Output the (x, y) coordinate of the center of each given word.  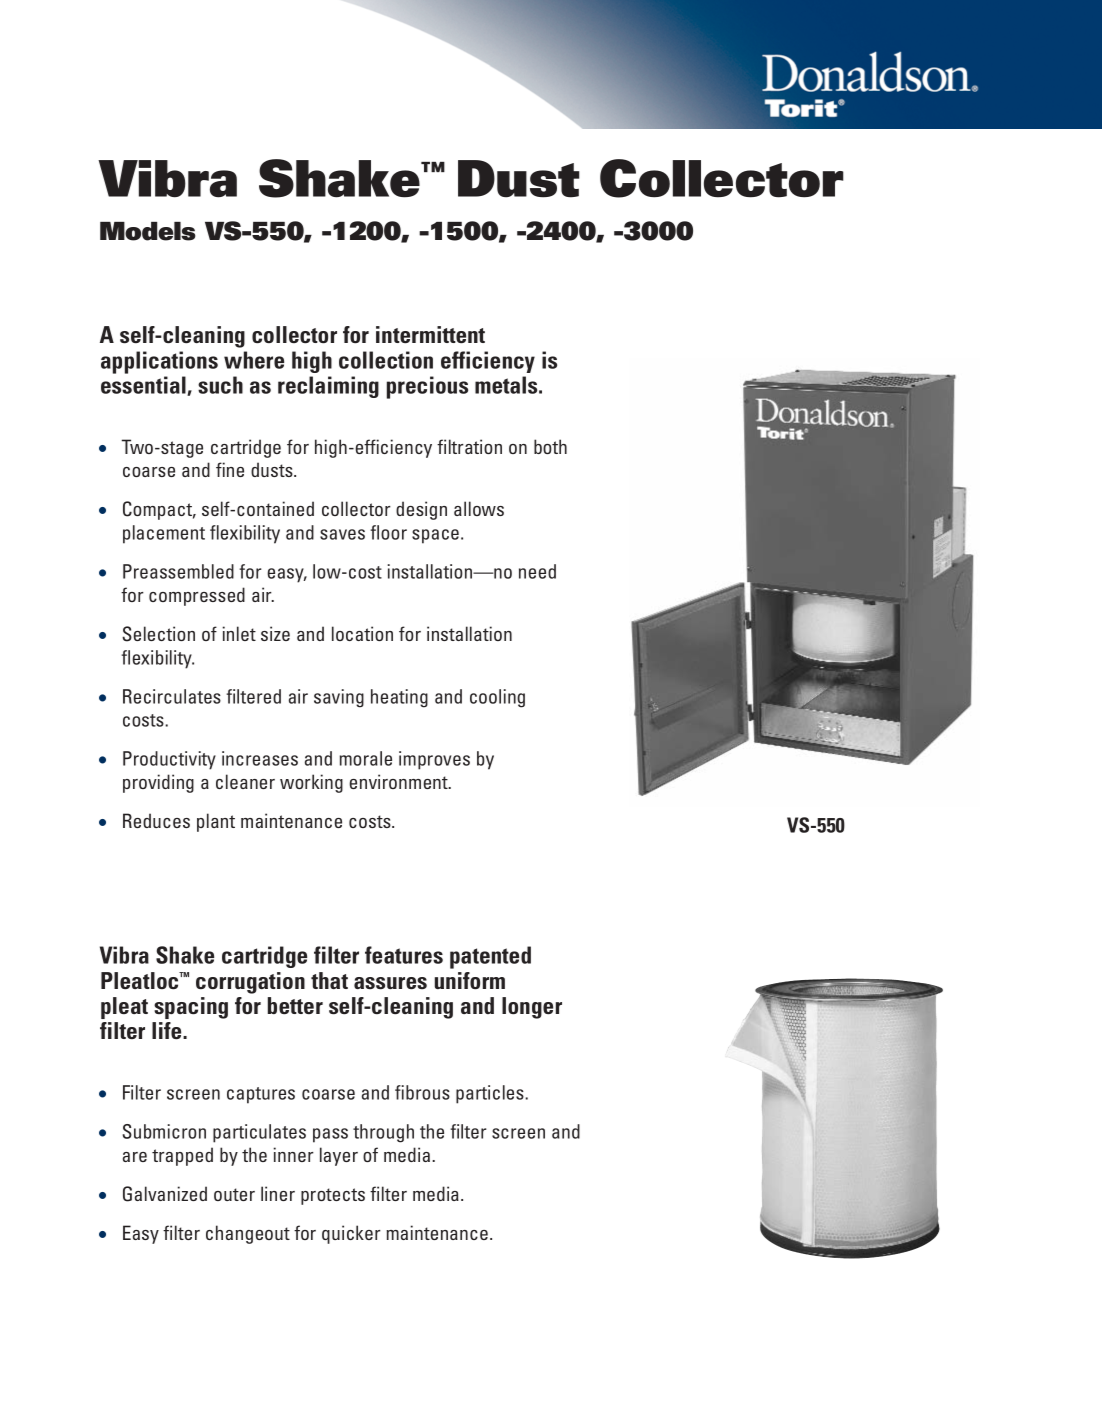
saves (342, 534)
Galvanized (165, 1194)
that (329, 980)
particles (491, 1094)
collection (386, 360)
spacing (191, 1008)
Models (148, 231)
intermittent (430, 335)
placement (164, 534)
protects (333, 1196)
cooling (497, 698)
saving (339, 698)
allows (479, 508)
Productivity (169, 760)
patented (490, 957)
